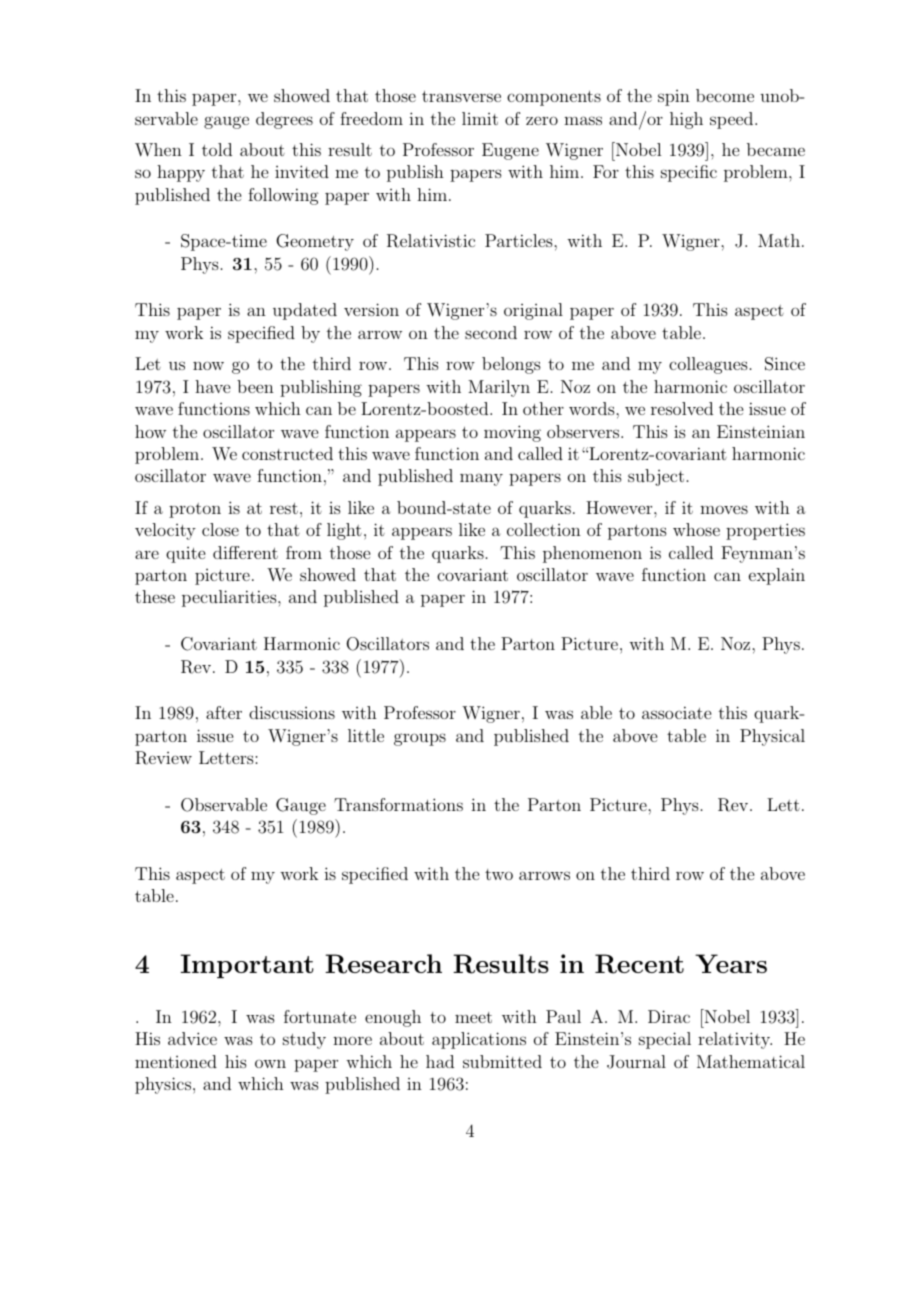 The width and height of the screenshot is (924, 1308). I want to click on after, so click(224, 712).
